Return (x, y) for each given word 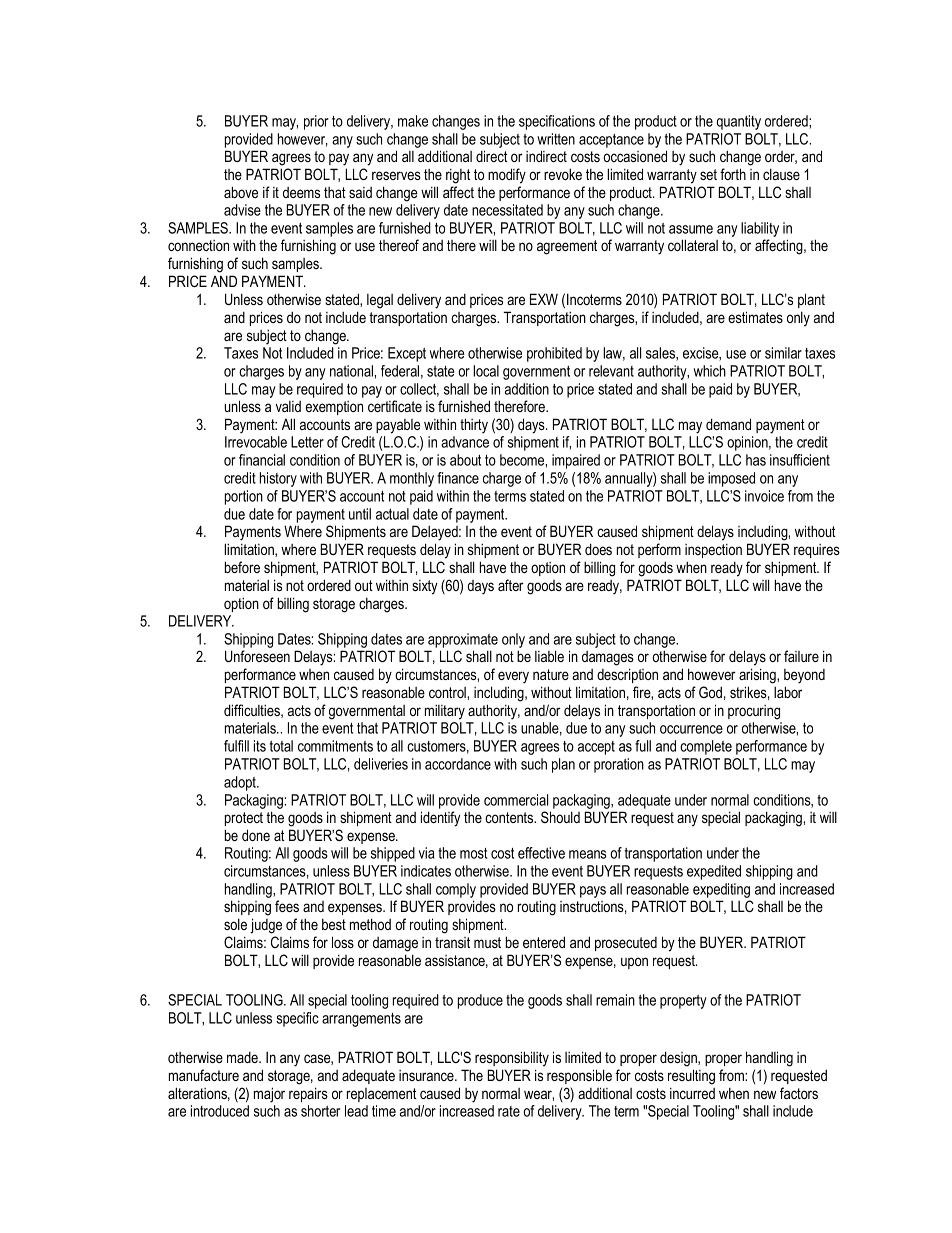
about (465, 460)
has (756, 460)
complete (706, 747)
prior (316, 122)
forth (733, 174)
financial (262, 460)
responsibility (512, 1059)
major (269, 1095)
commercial (516, 800)
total (281, 746)
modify (507, 176)
